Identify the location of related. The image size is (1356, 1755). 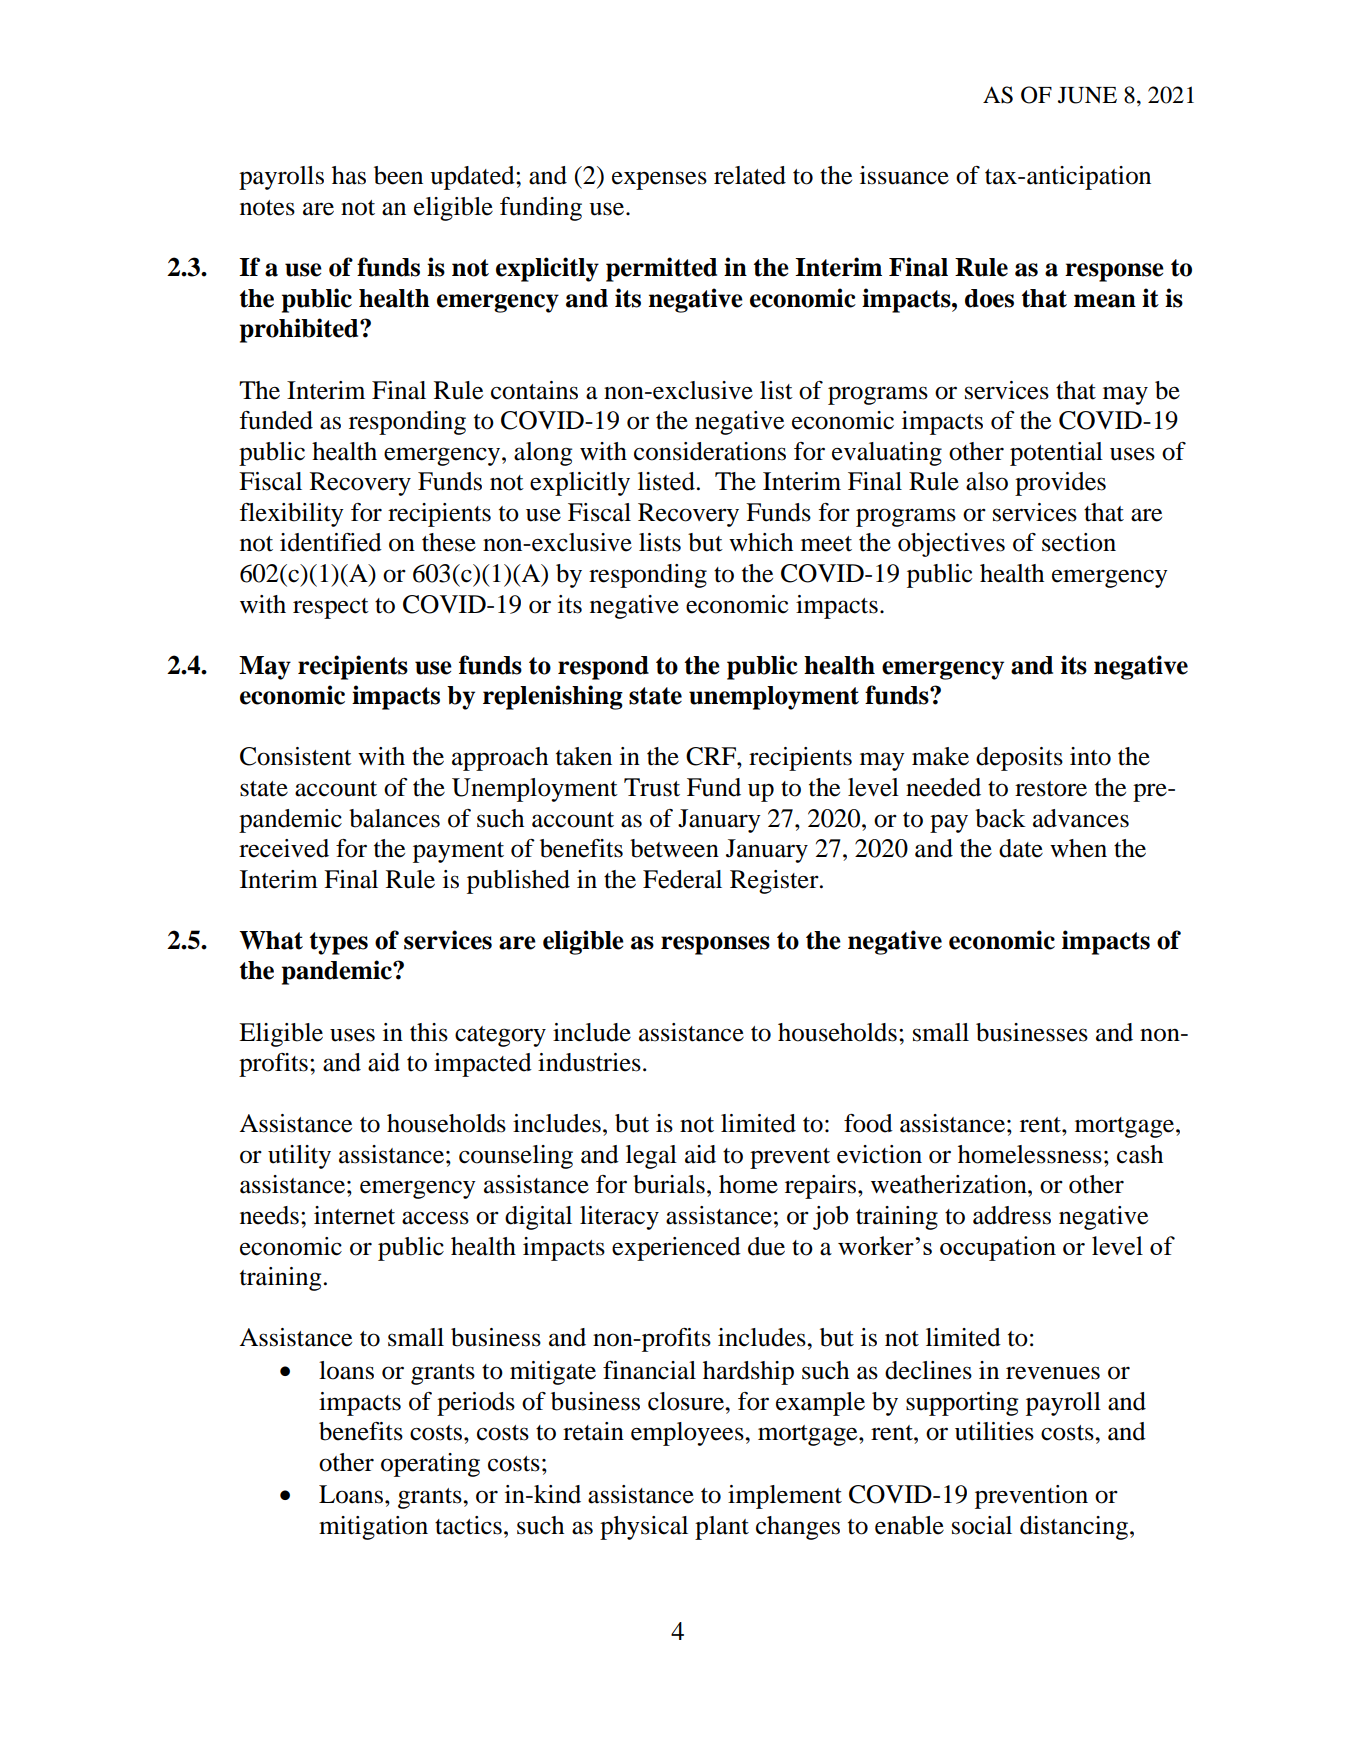
(750, 175).
